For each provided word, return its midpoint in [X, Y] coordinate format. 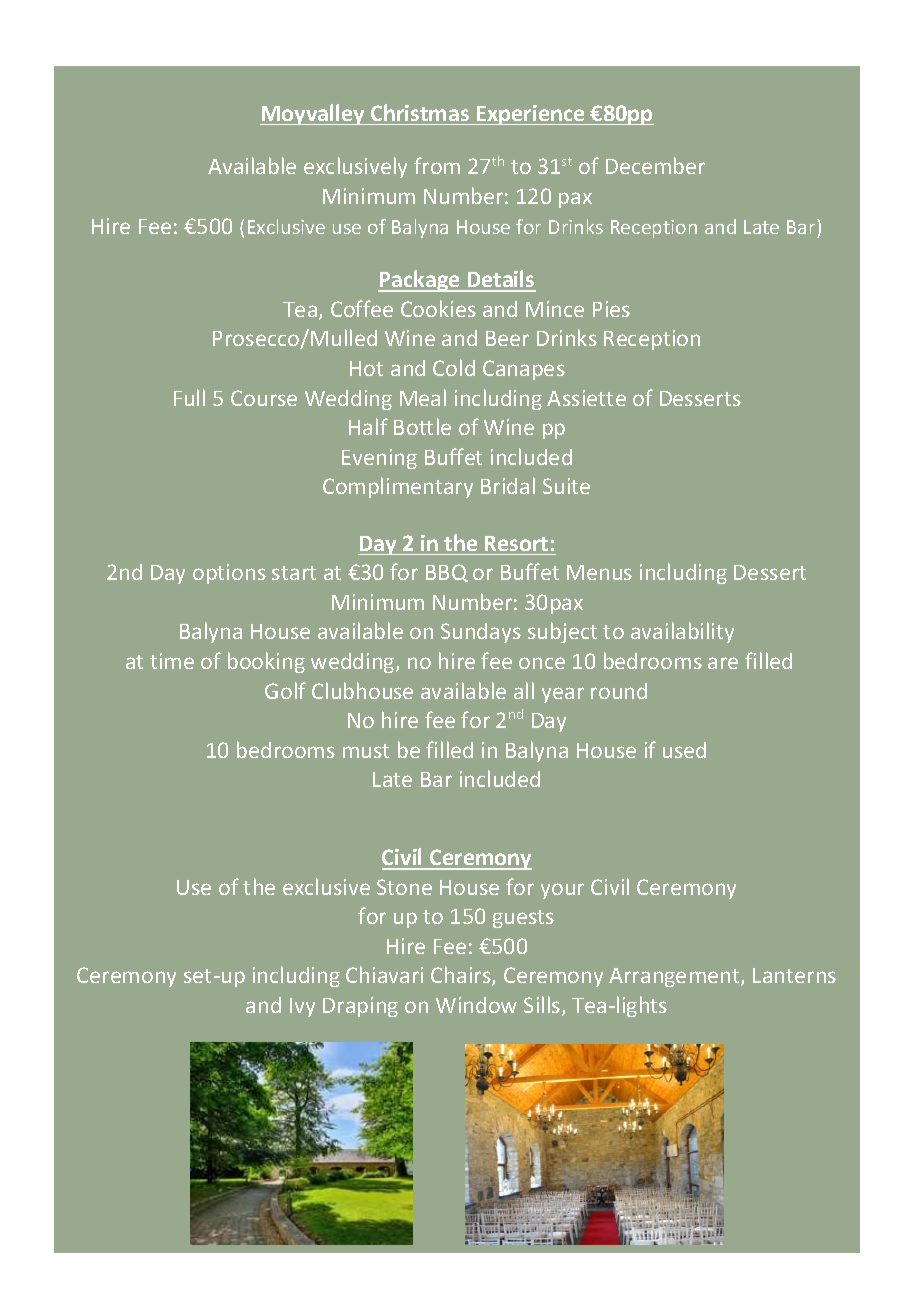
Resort [516, 543]
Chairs [462, 976]
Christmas [420, 112]
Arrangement [675, 977]
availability [682, 632]
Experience [531, 115]
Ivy [302, 1007]
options [229, 574]
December [655, 165]
